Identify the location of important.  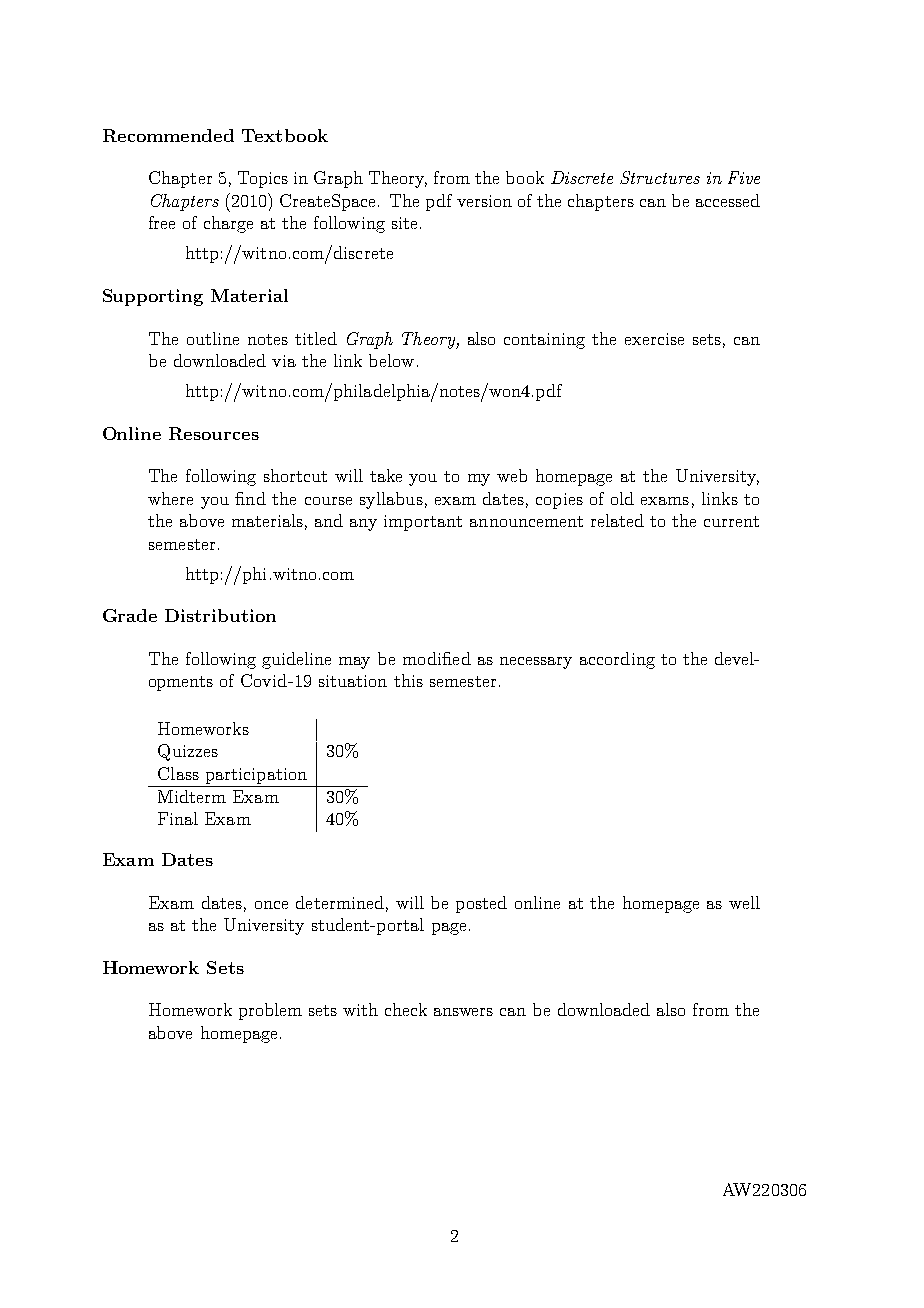
(423, 523).
